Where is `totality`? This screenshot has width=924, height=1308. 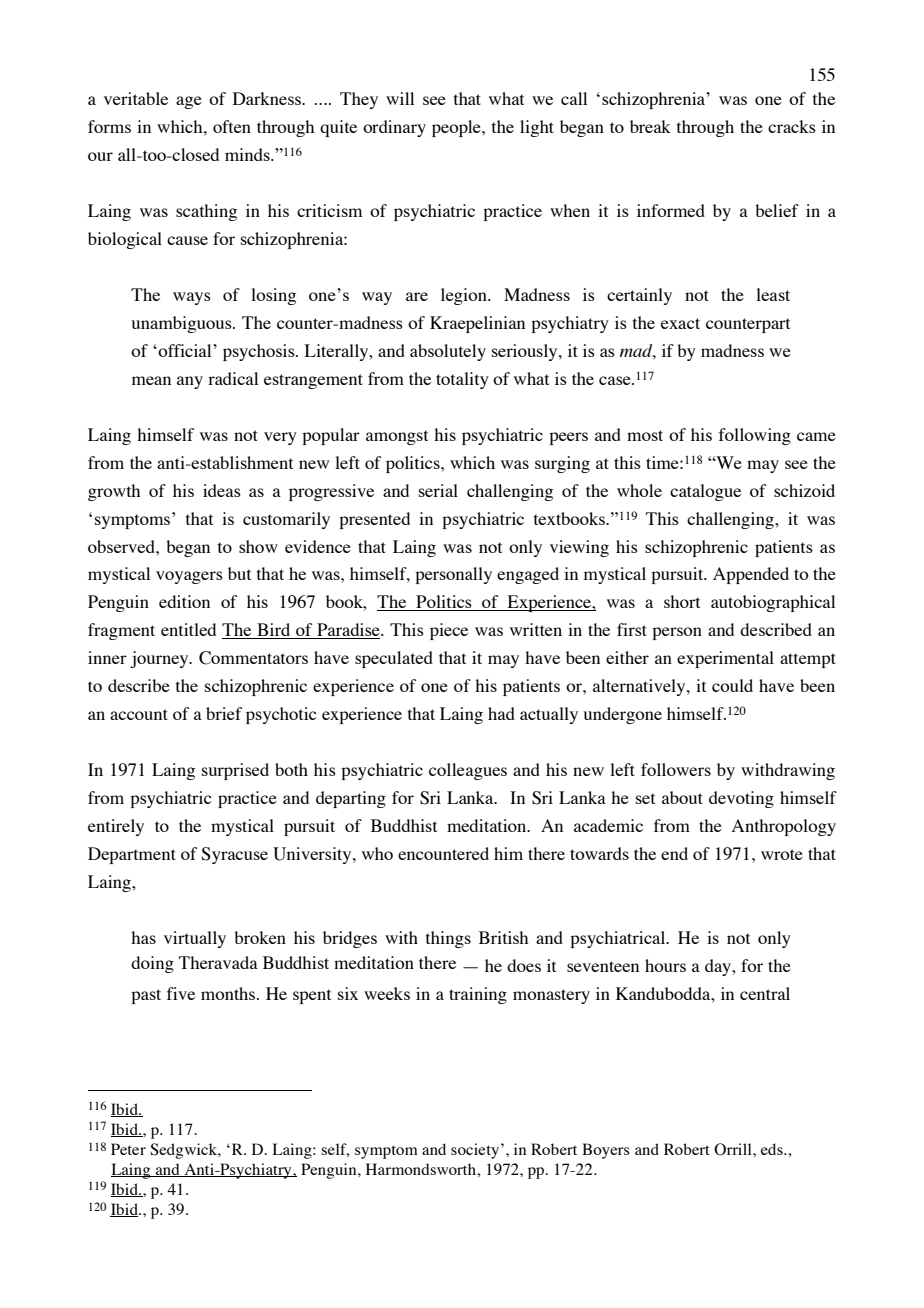
totality is located at coordinates (462, 380).
